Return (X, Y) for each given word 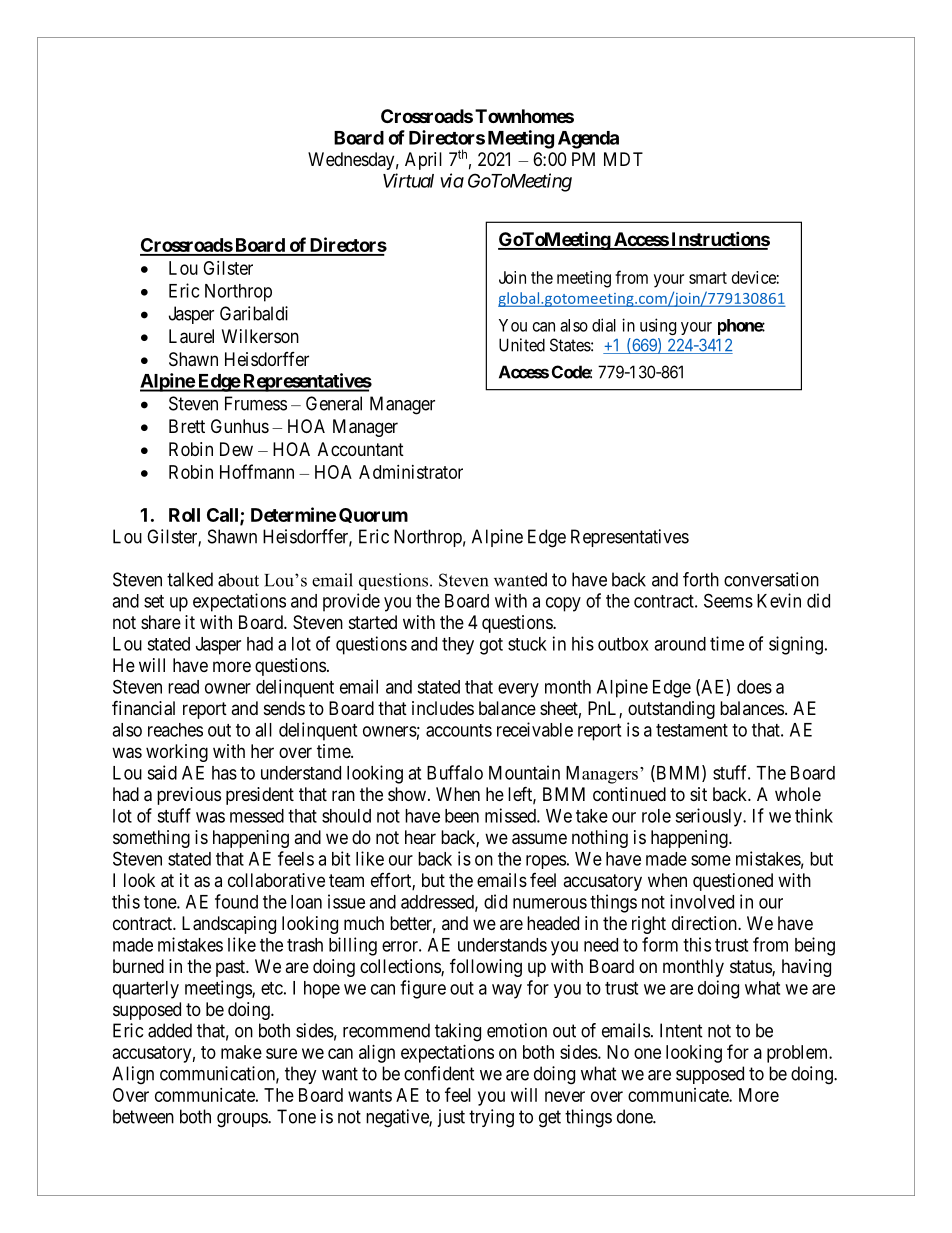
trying (491, 1118)
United (522, 345)
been (462, 816)
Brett (187, 426)
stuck (527, 644)
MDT (623, 159)
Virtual (408, 180)
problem (799, 1054)
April (423, 161)
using (658, 326)
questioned (733, 882)
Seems (728, 600)
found (236, 901)
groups (243, 1120)
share (161, 622)
